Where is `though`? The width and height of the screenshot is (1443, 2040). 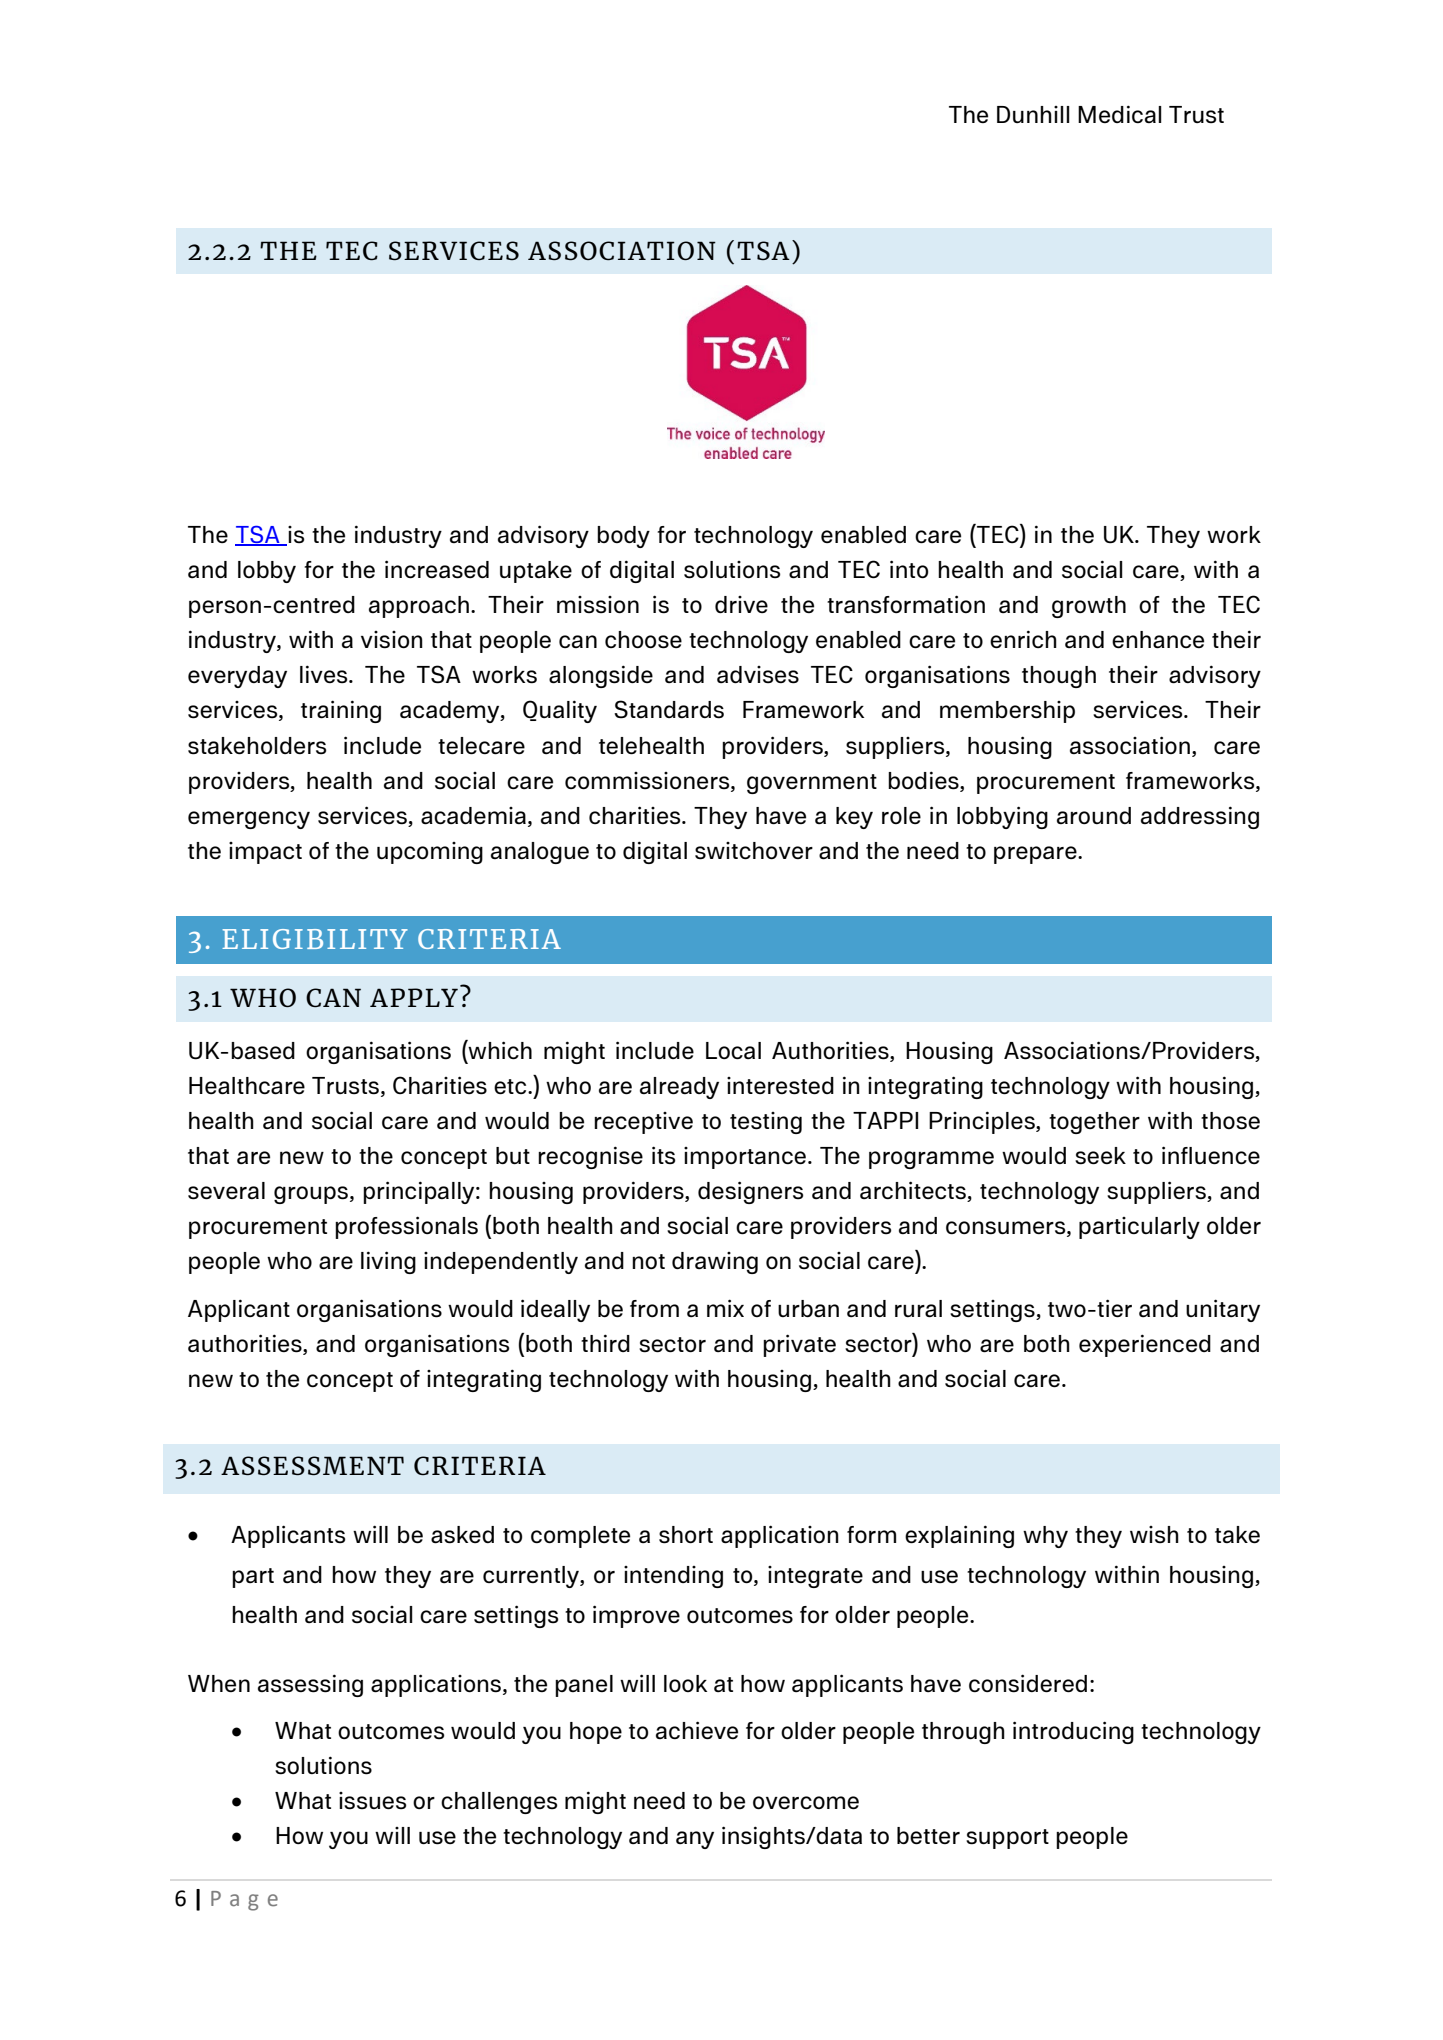
though is located at coordinates (1059, 677).
